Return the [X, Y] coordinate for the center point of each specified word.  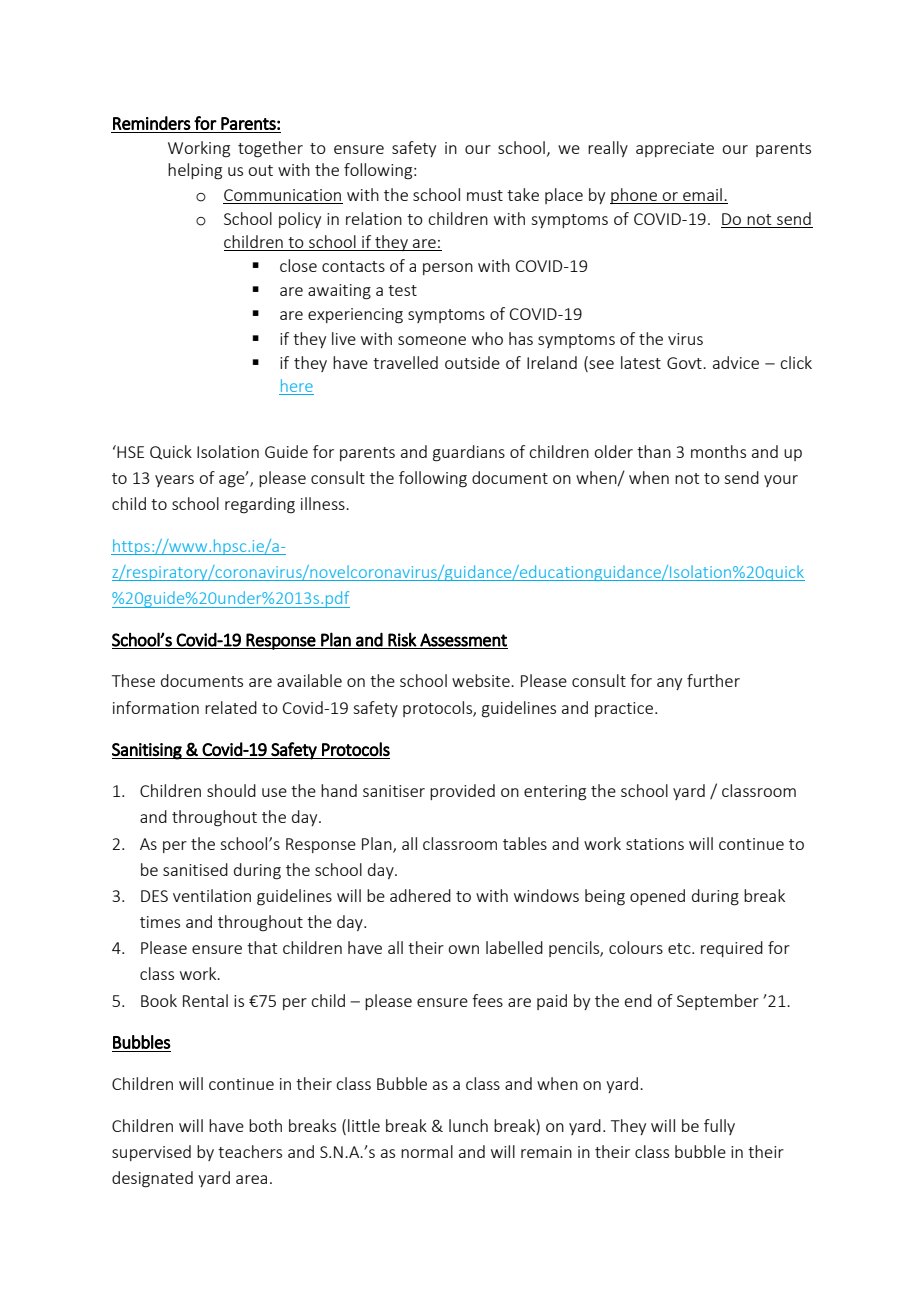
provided [462, 792]
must [485, 195]
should [231, 790]
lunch [468, 1125]
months [718, 451]
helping [195, 171]
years [174, 481]
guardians [469, 453]
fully [719, 1127]
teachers [250, 1151]
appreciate [675, 149]
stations [655, 844]
